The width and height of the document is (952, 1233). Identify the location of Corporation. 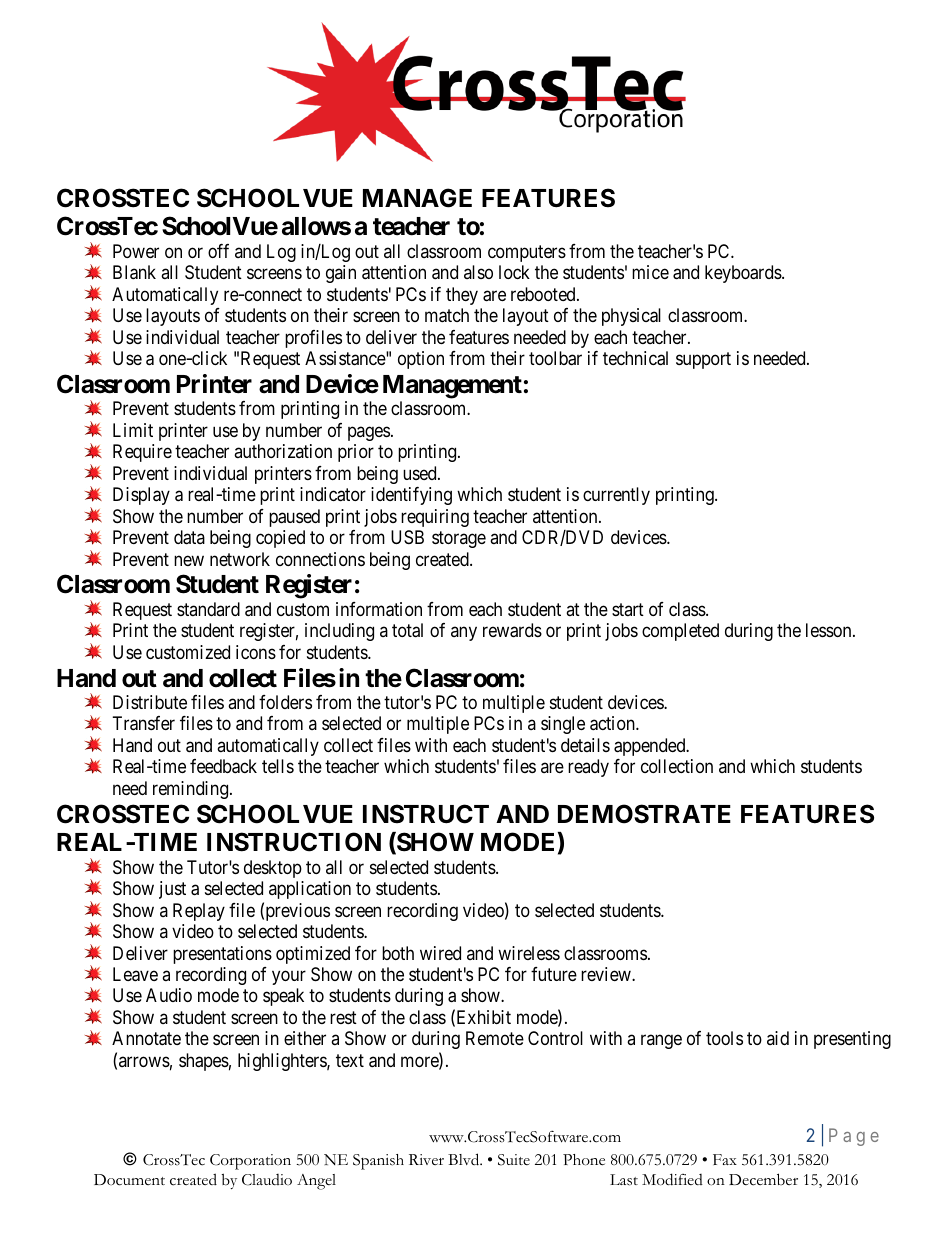
(250, 1162).
